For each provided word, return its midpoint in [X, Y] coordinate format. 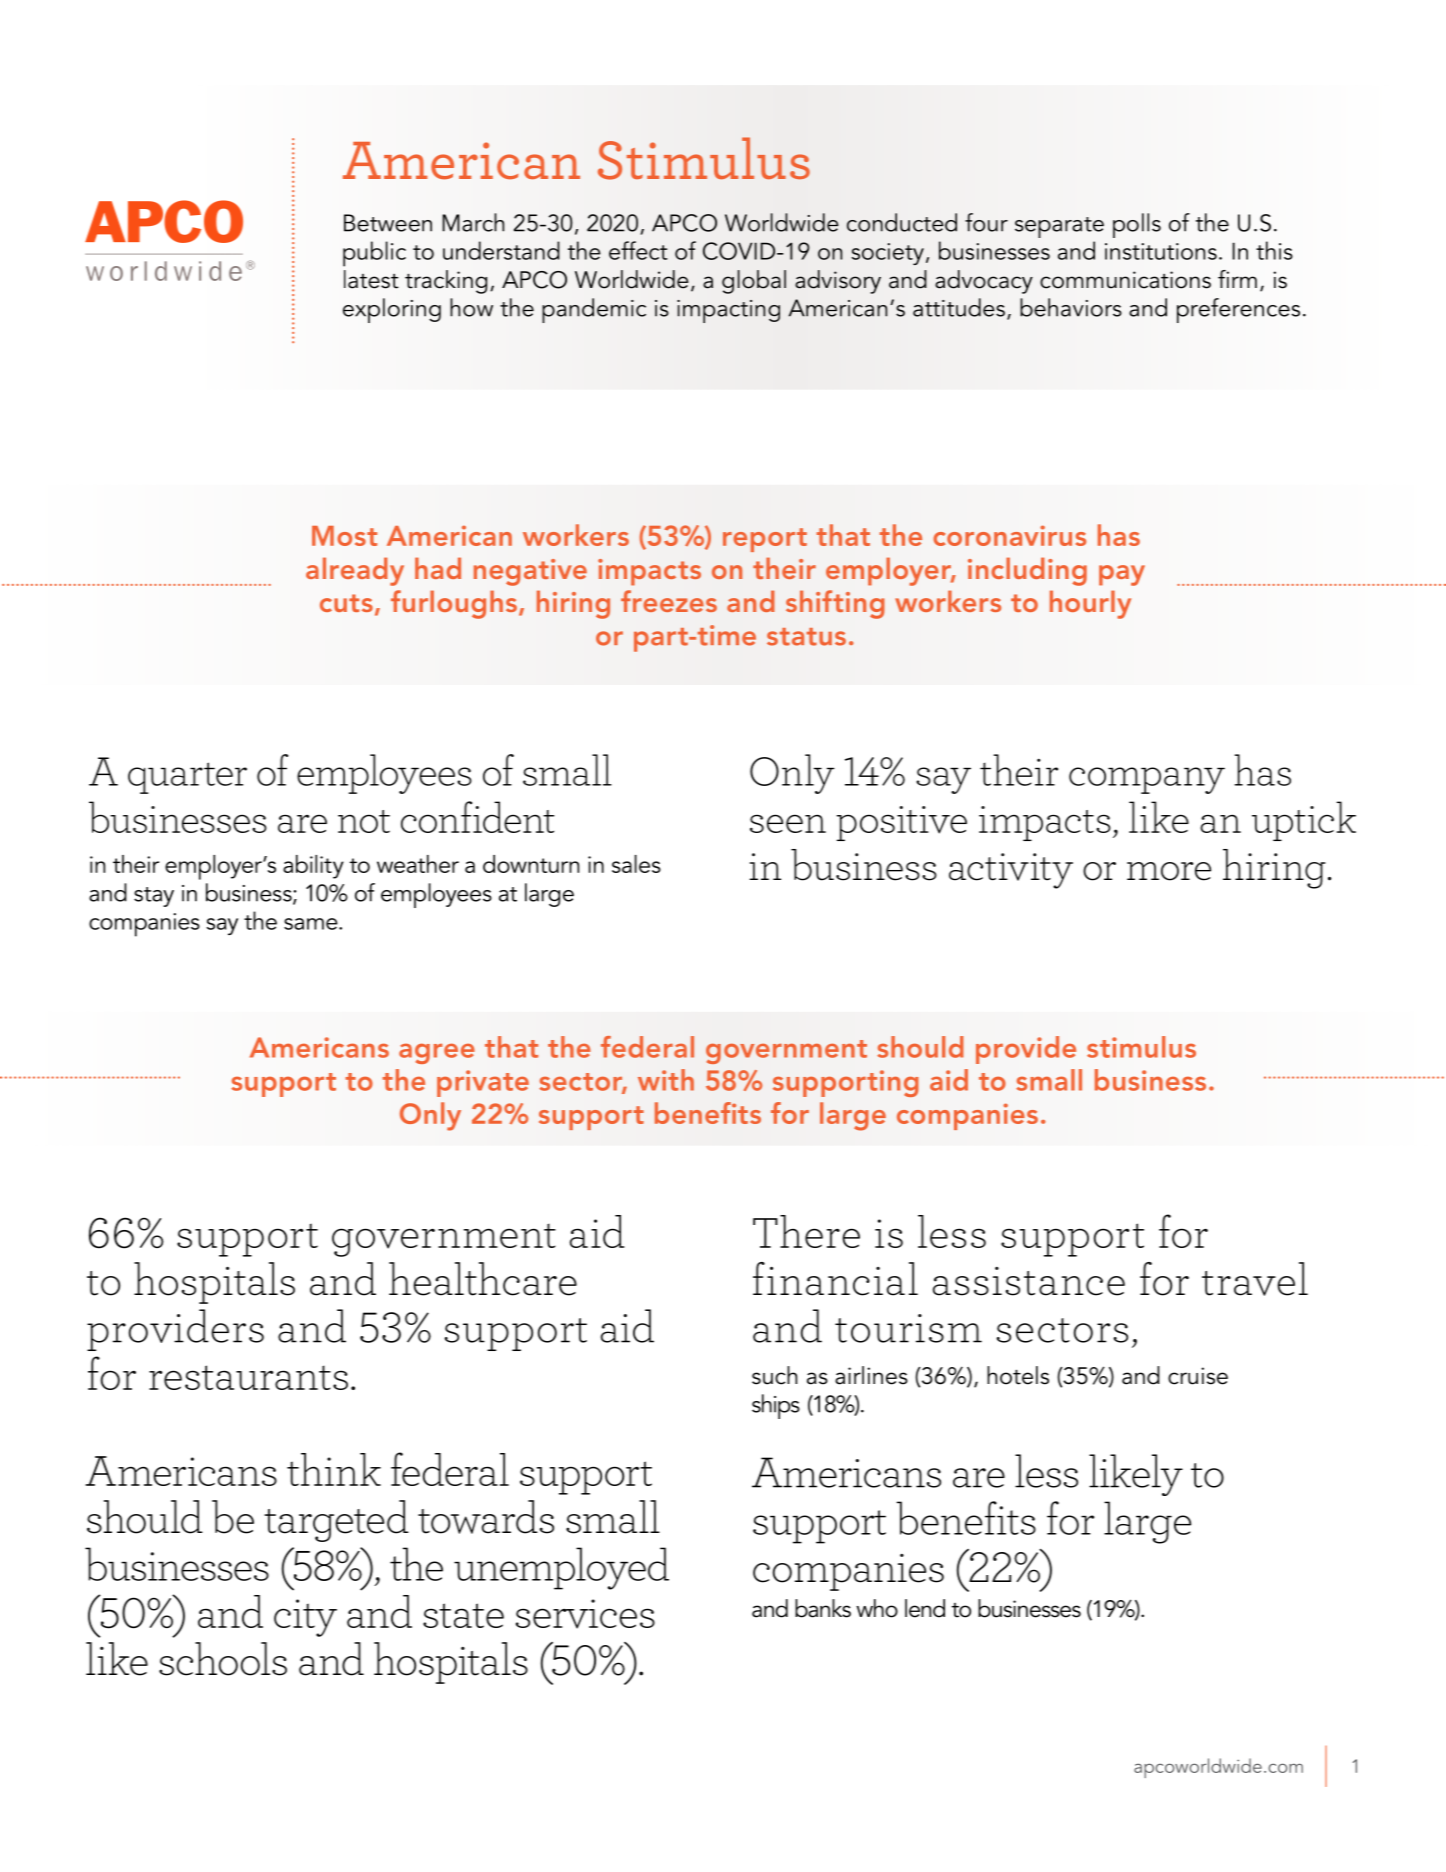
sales [636, 864]
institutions [1161, 251]
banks [823, 1608]
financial [835, 1279]
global [754, 282]
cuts [346, 603]
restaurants [248, 1377]
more [1169, 871]
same [312, 924]
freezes [669, 601]
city [305, 1618]
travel [1255, 1279]
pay [1122, 575]
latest [371, 279]
